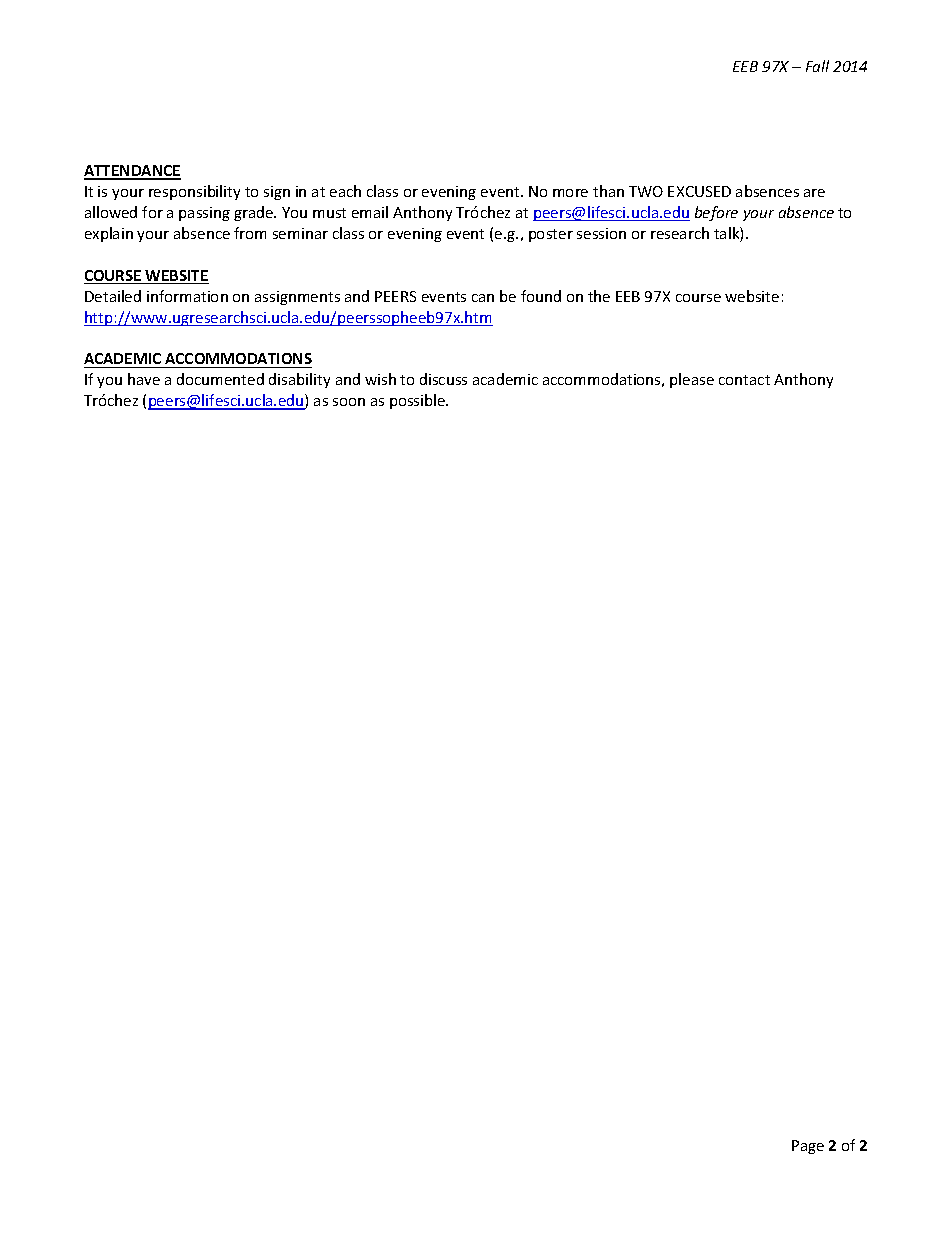 The width and height of the document is (952, 1233). What do you see at coordinates (692, 380) in the document?
I see `please` at bounding box center [692, 380].
